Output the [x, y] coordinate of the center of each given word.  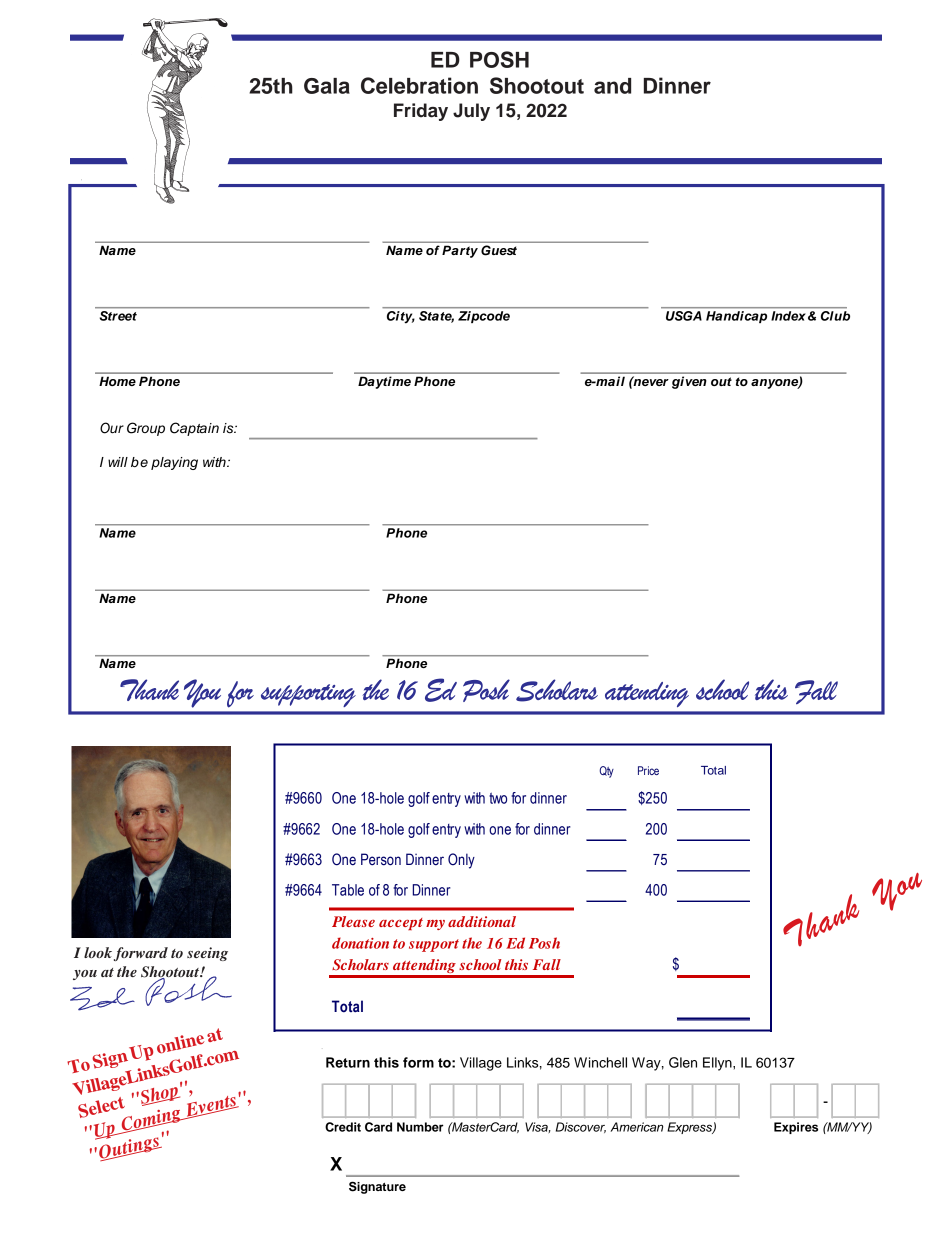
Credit [343, 1127]
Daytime [384, 383]
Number [420, 1127]
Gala [327, 86]
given [689, 383]
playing [174, 463]
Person [381, 859]
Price [648, 770]
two [498, 798]
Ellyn [718, 1064]
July [471, 112]
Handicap [736, 317]
